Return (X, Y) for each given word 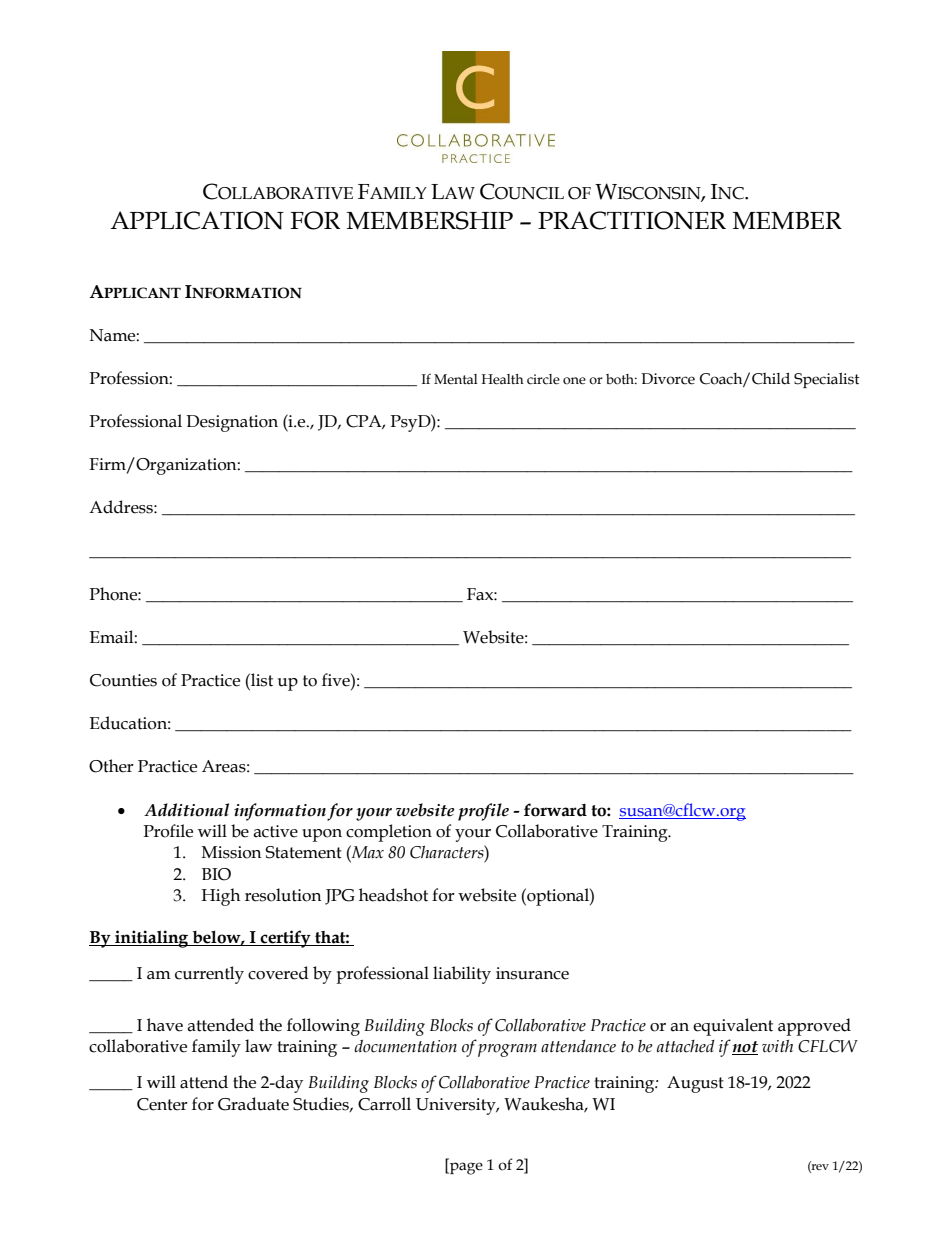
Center (162, 1104)
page (465, 1168)
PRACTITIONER (632, 220)
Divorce (668, 379)
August (695, 1084)
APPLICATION (197, 220)
